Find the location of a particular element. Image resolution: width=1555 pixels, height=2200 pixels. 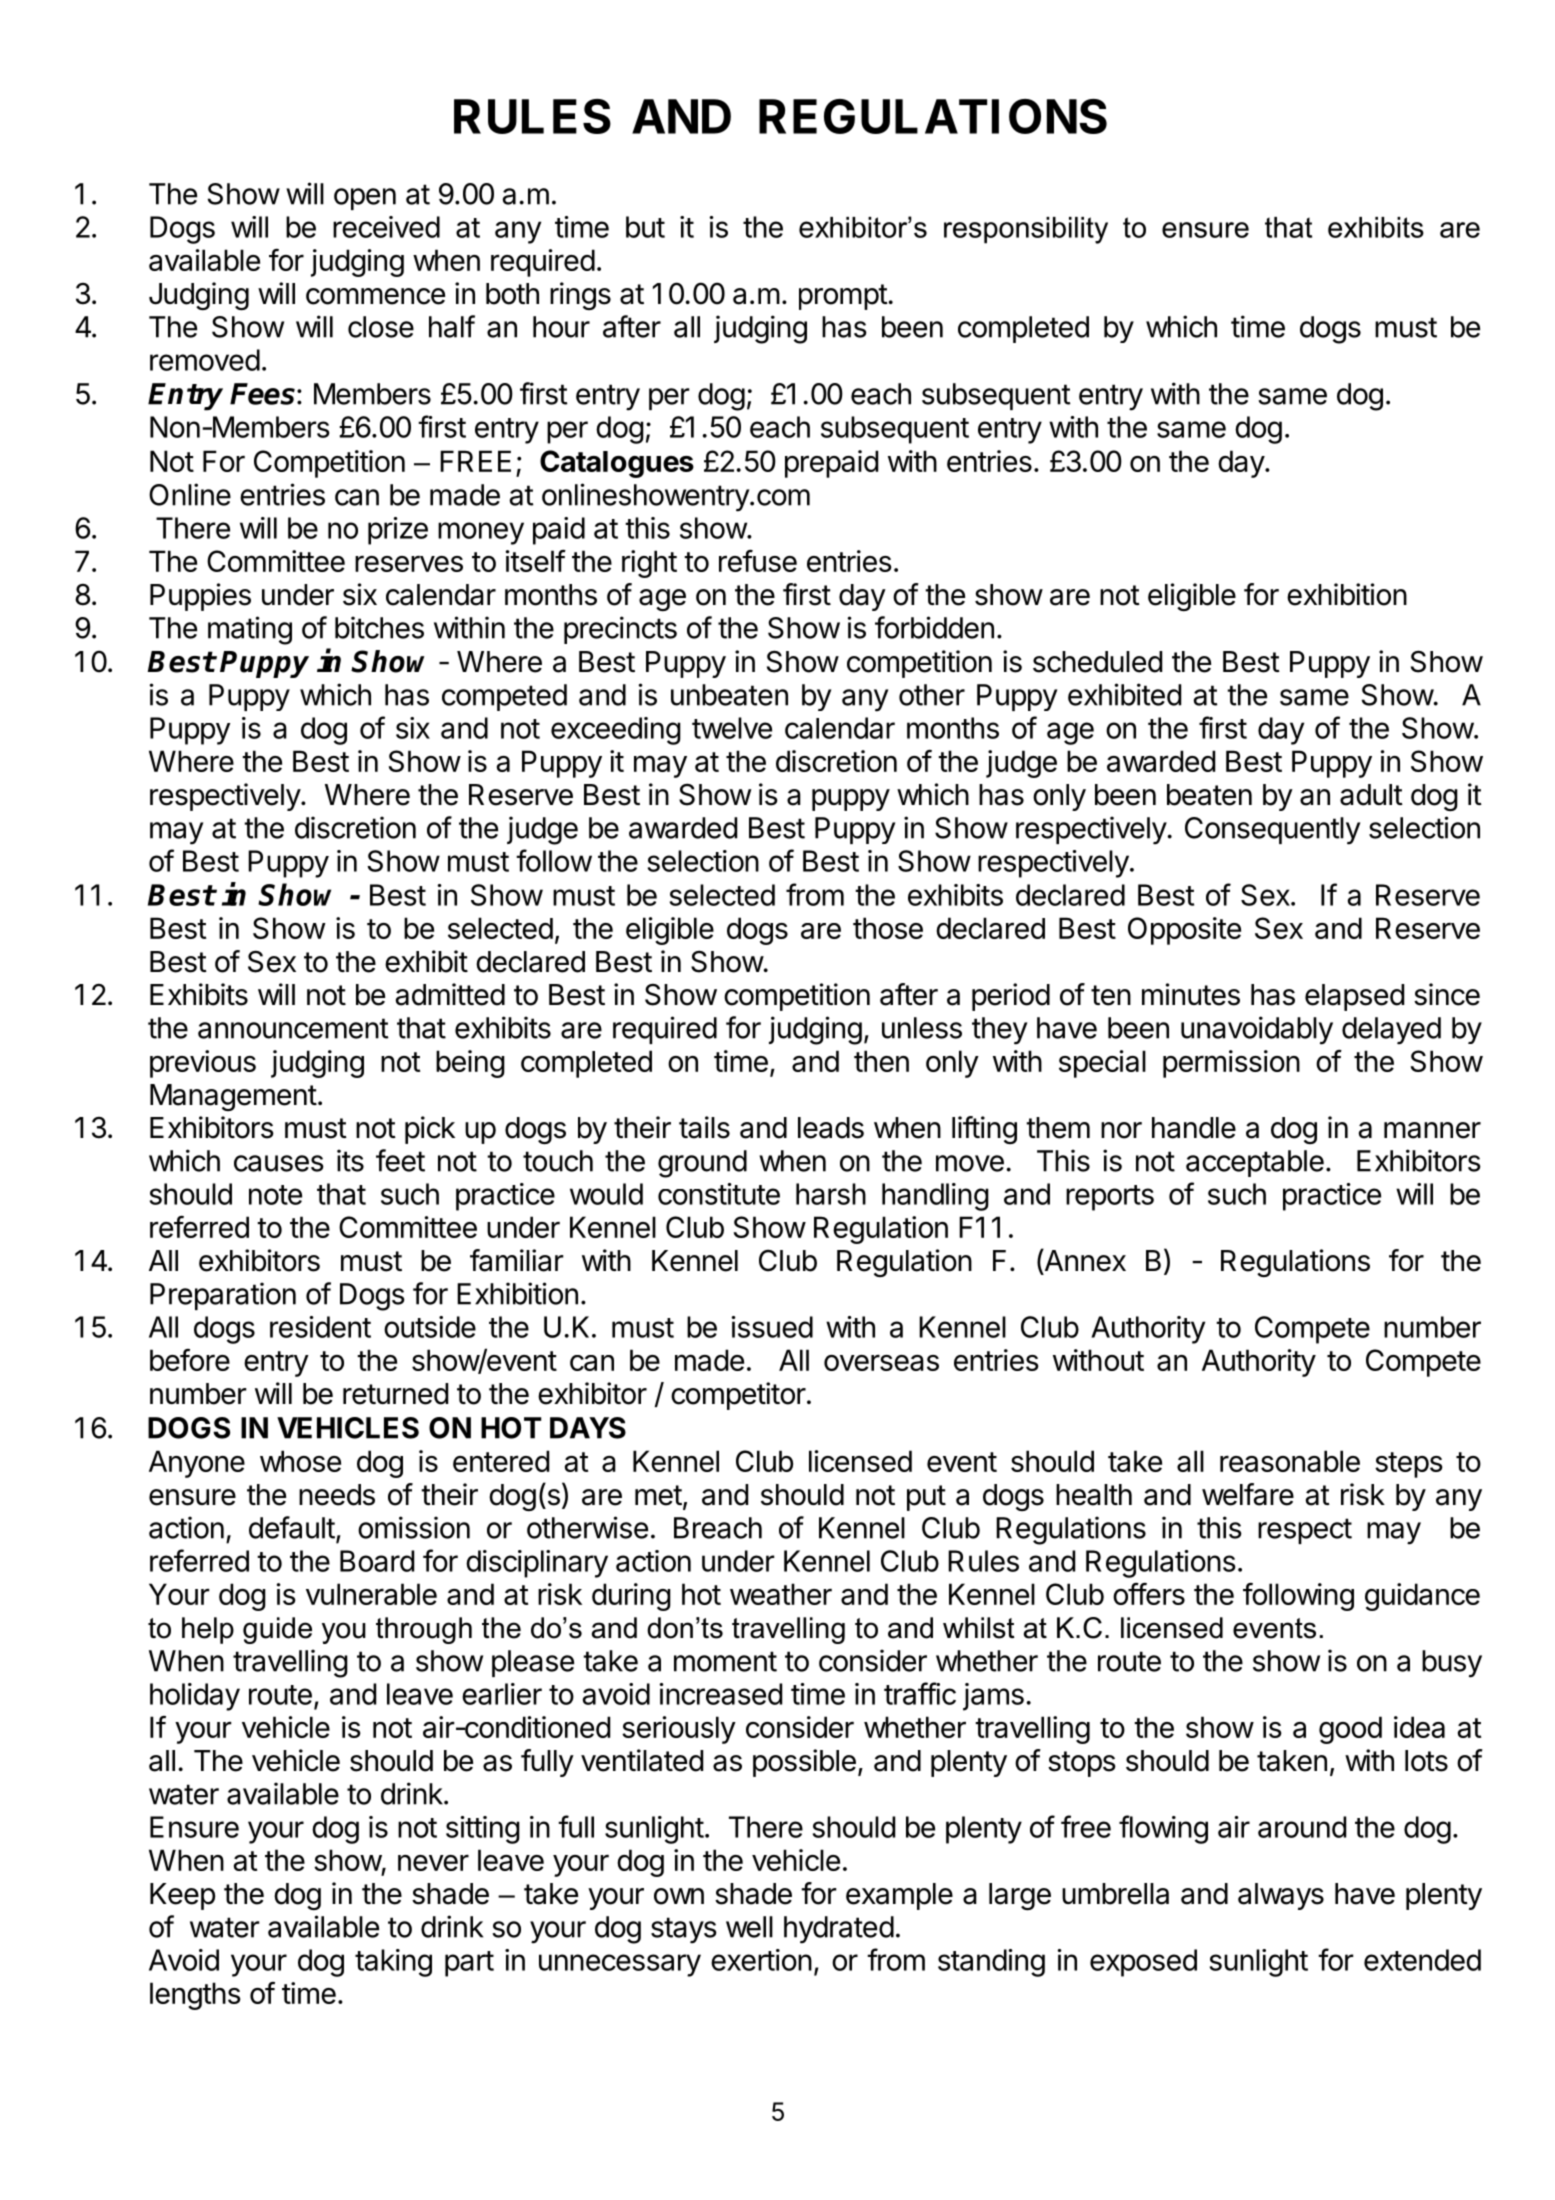

reasonable is located at coordinates (1290, 1461).
